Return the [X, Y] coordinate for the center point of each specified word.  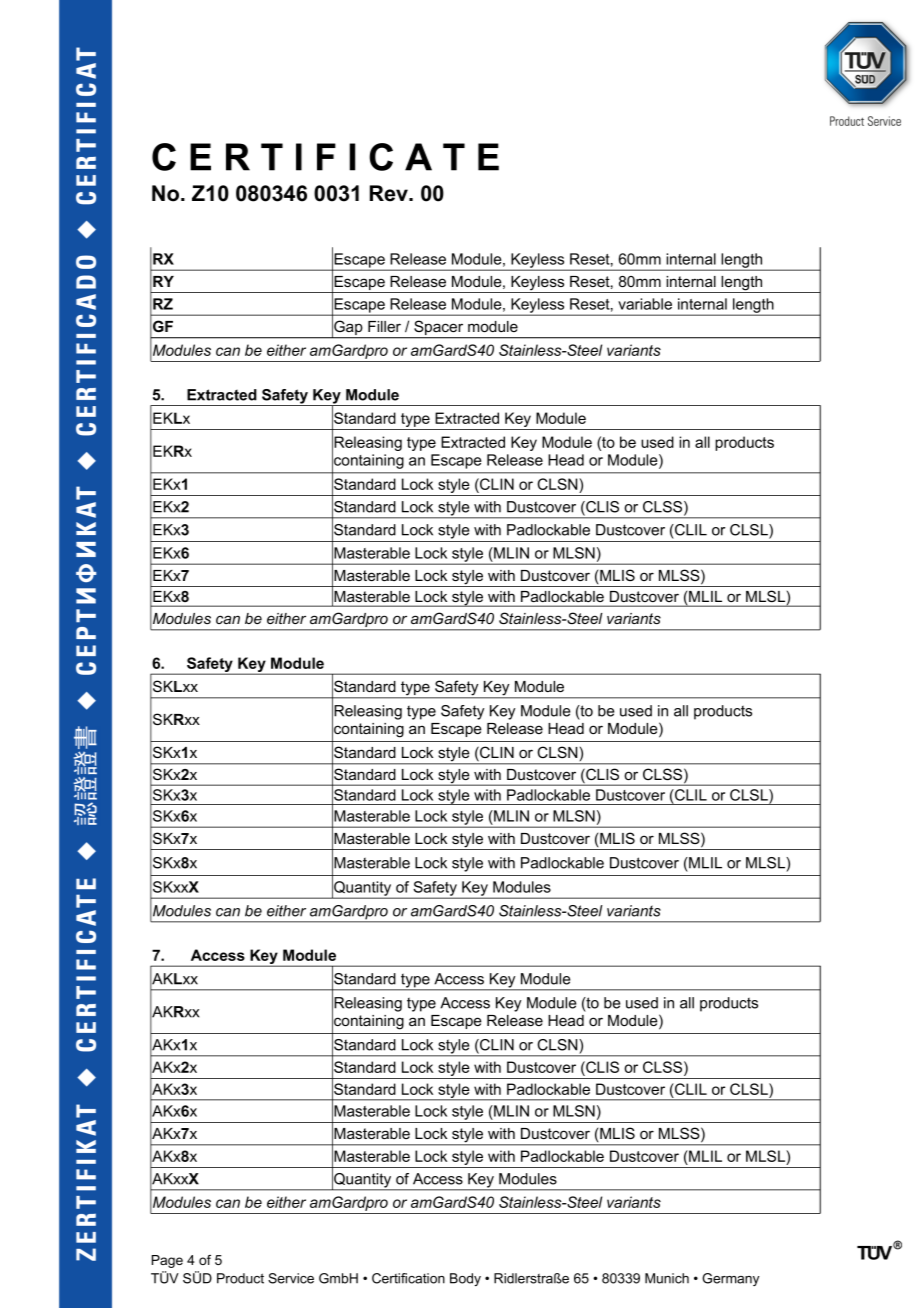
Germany [730, 1279]
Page [167, 1261]
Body [465, 1279]
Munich [667, 1278]
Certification [408, 1278]
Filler [384, 326]
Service [291, 1278]
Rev [390, 193]
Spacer [439, 329]
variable [645, 304]
